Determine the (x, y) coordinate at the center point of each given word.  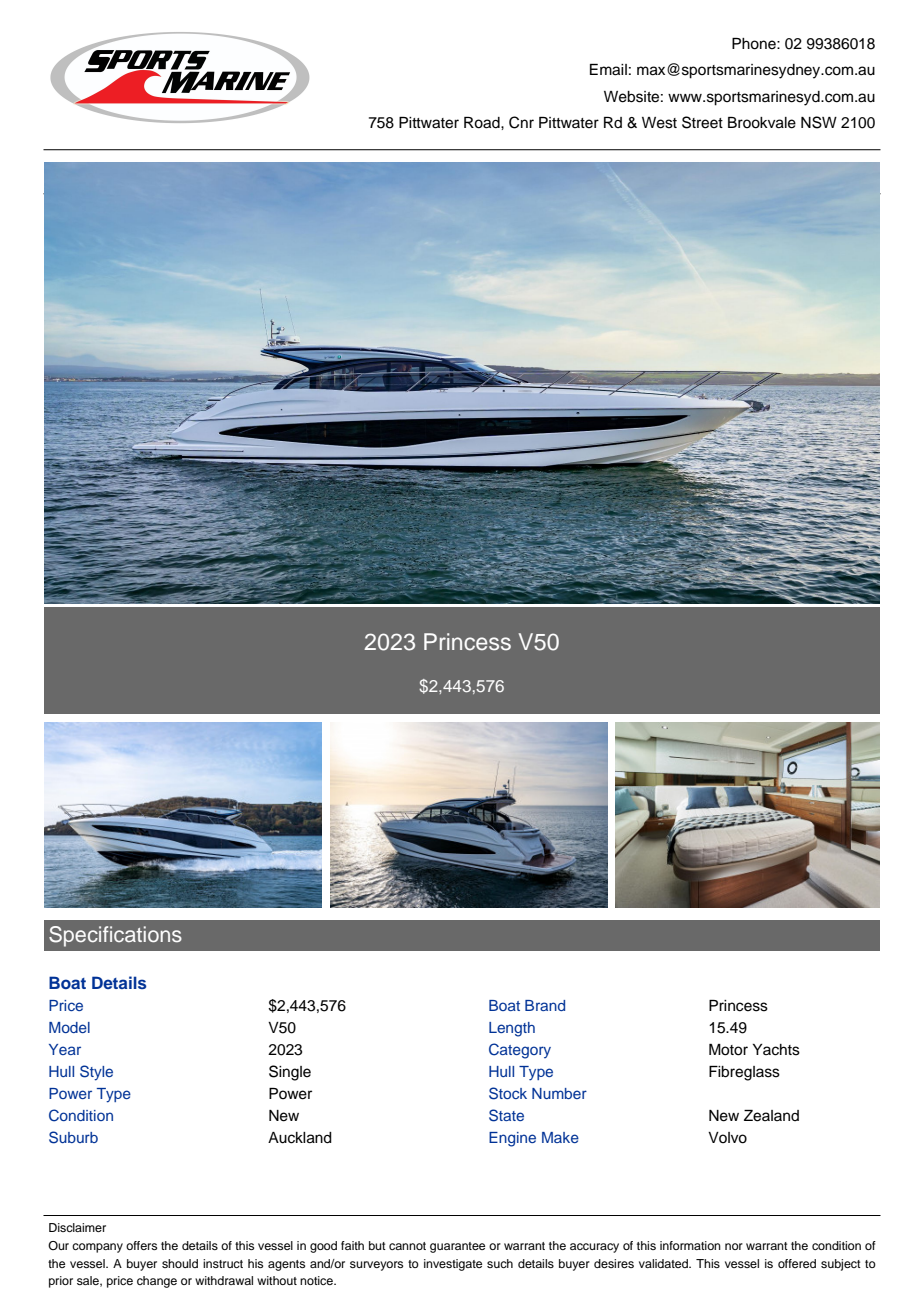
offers (141, 1245)
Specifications (115, 936)
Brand (545, 1005)
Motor (728, 1050)
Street (702, 122)
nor (734, 1246)
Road (483, 123)
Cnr (521, 122)
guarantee (457, 1247)
